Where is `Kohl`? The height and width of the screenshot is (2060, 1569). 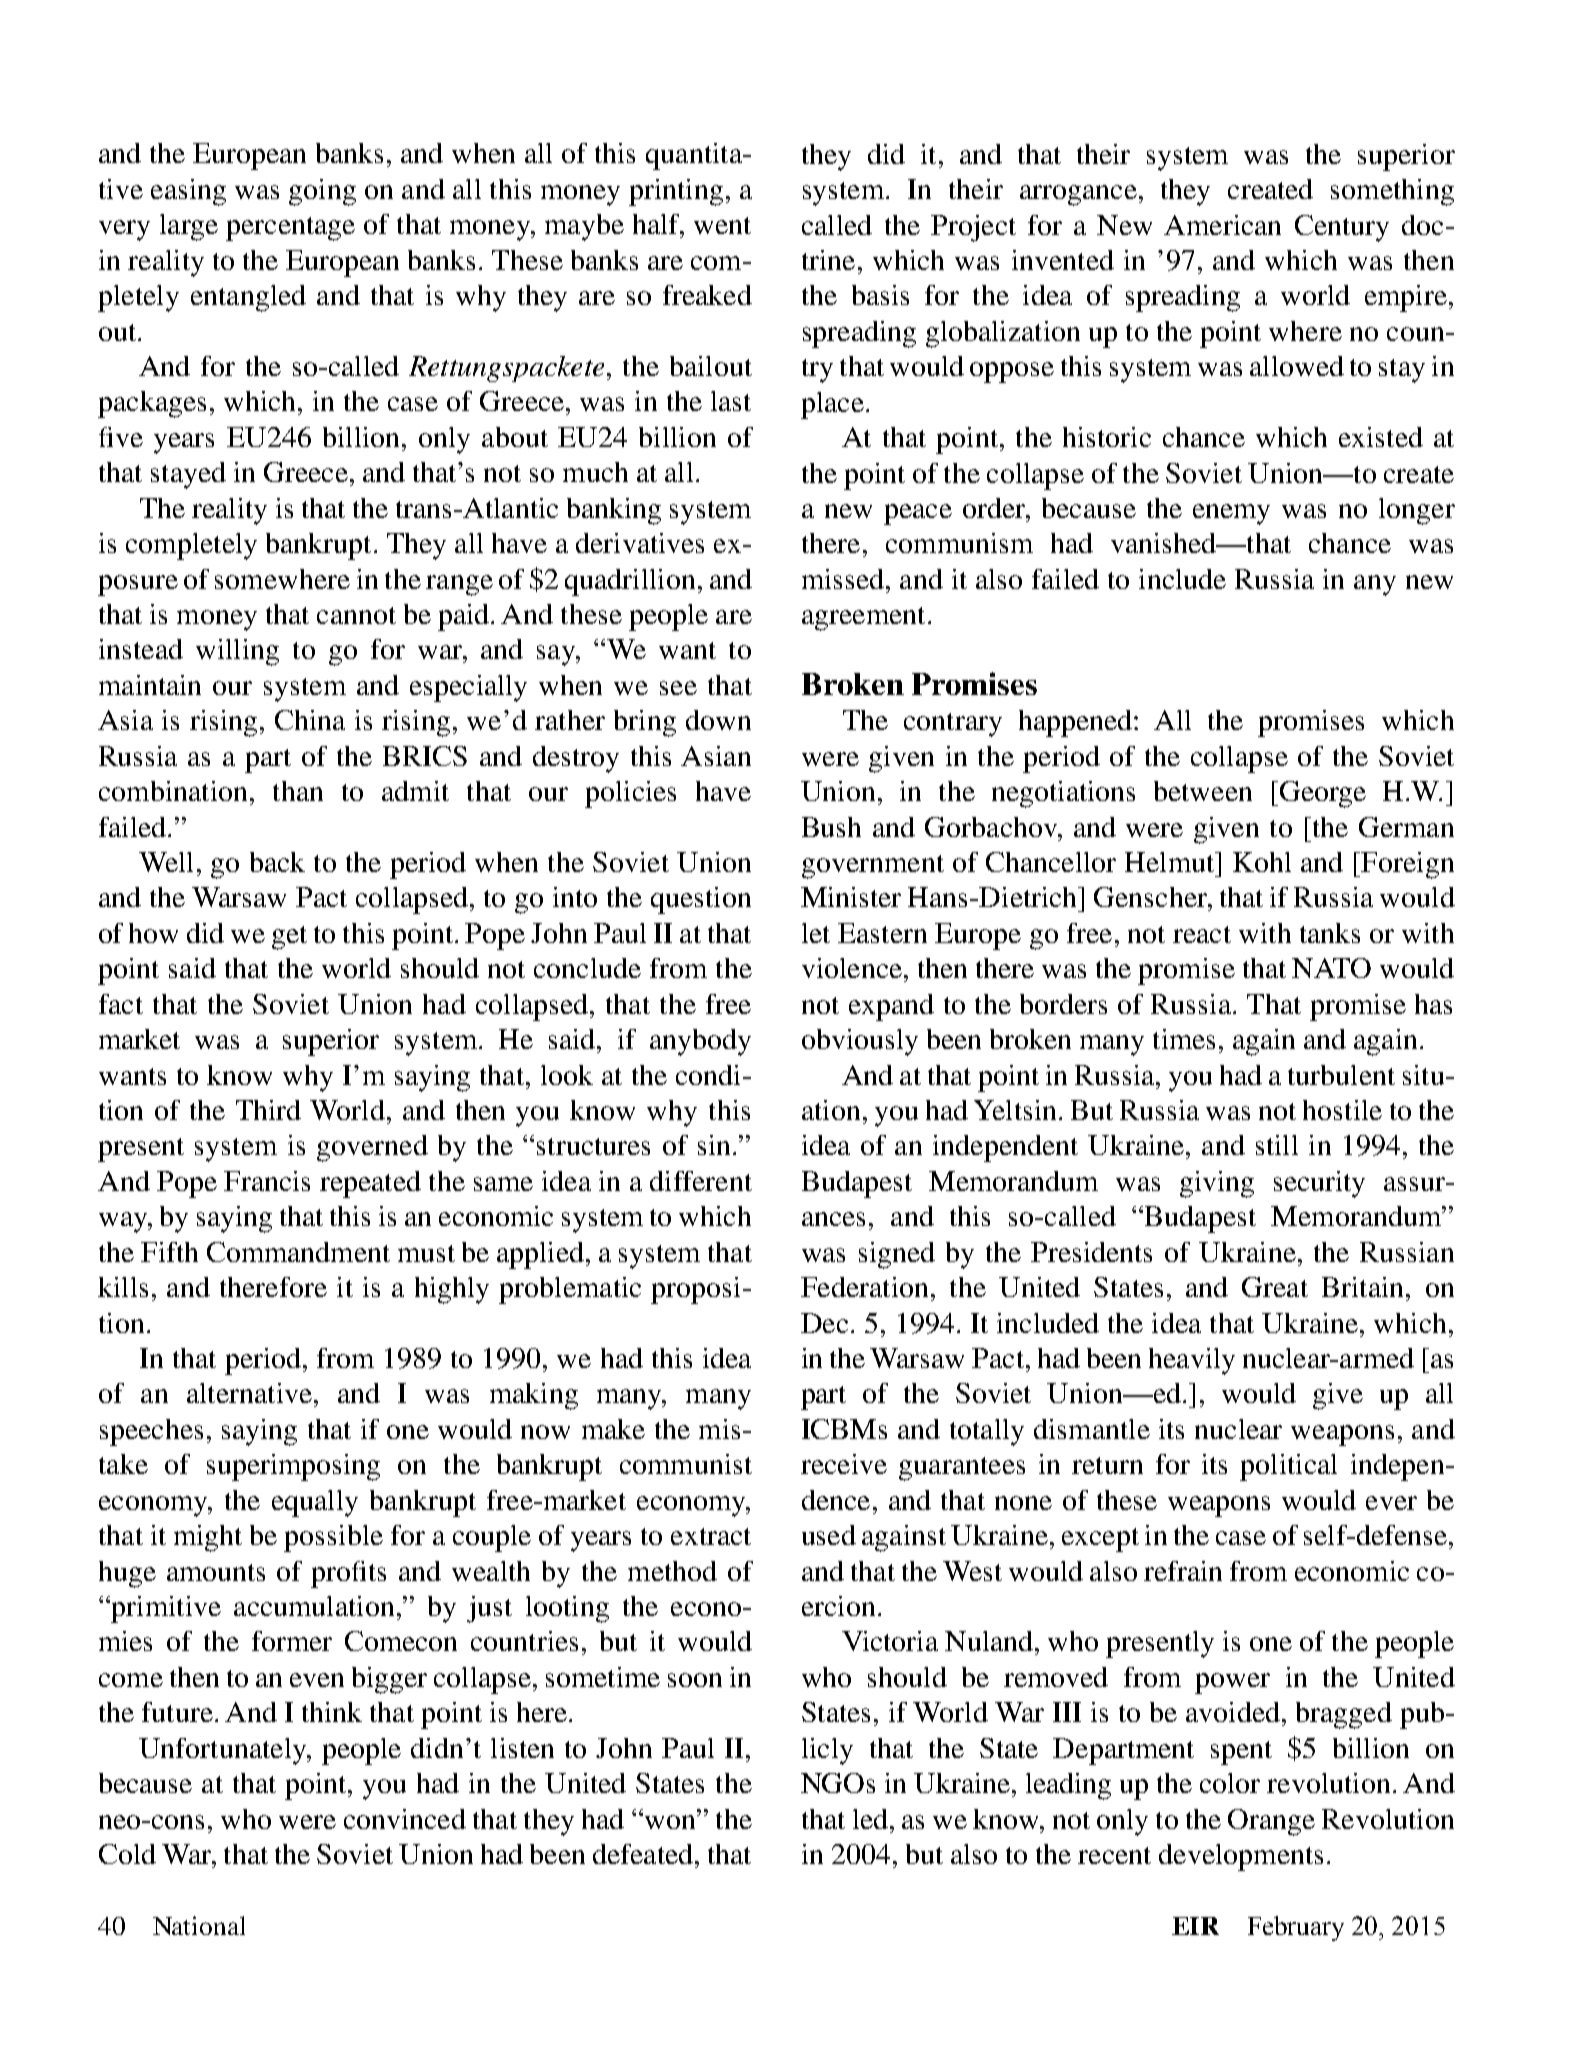
Kohl is located at coordinates (1262, 862).
